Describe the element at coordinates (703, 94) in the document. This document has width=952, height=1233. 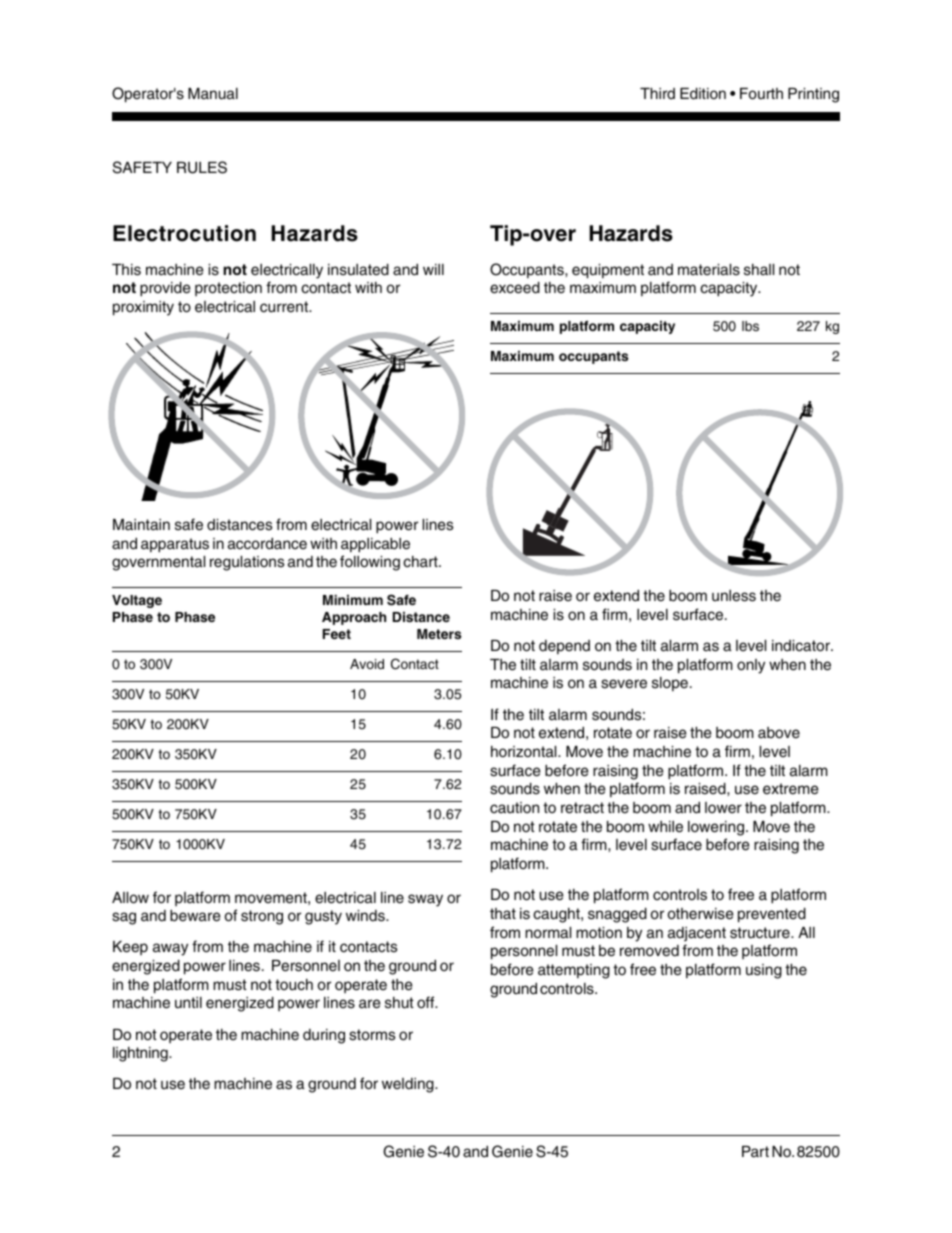
I see `Edition` at that location.
